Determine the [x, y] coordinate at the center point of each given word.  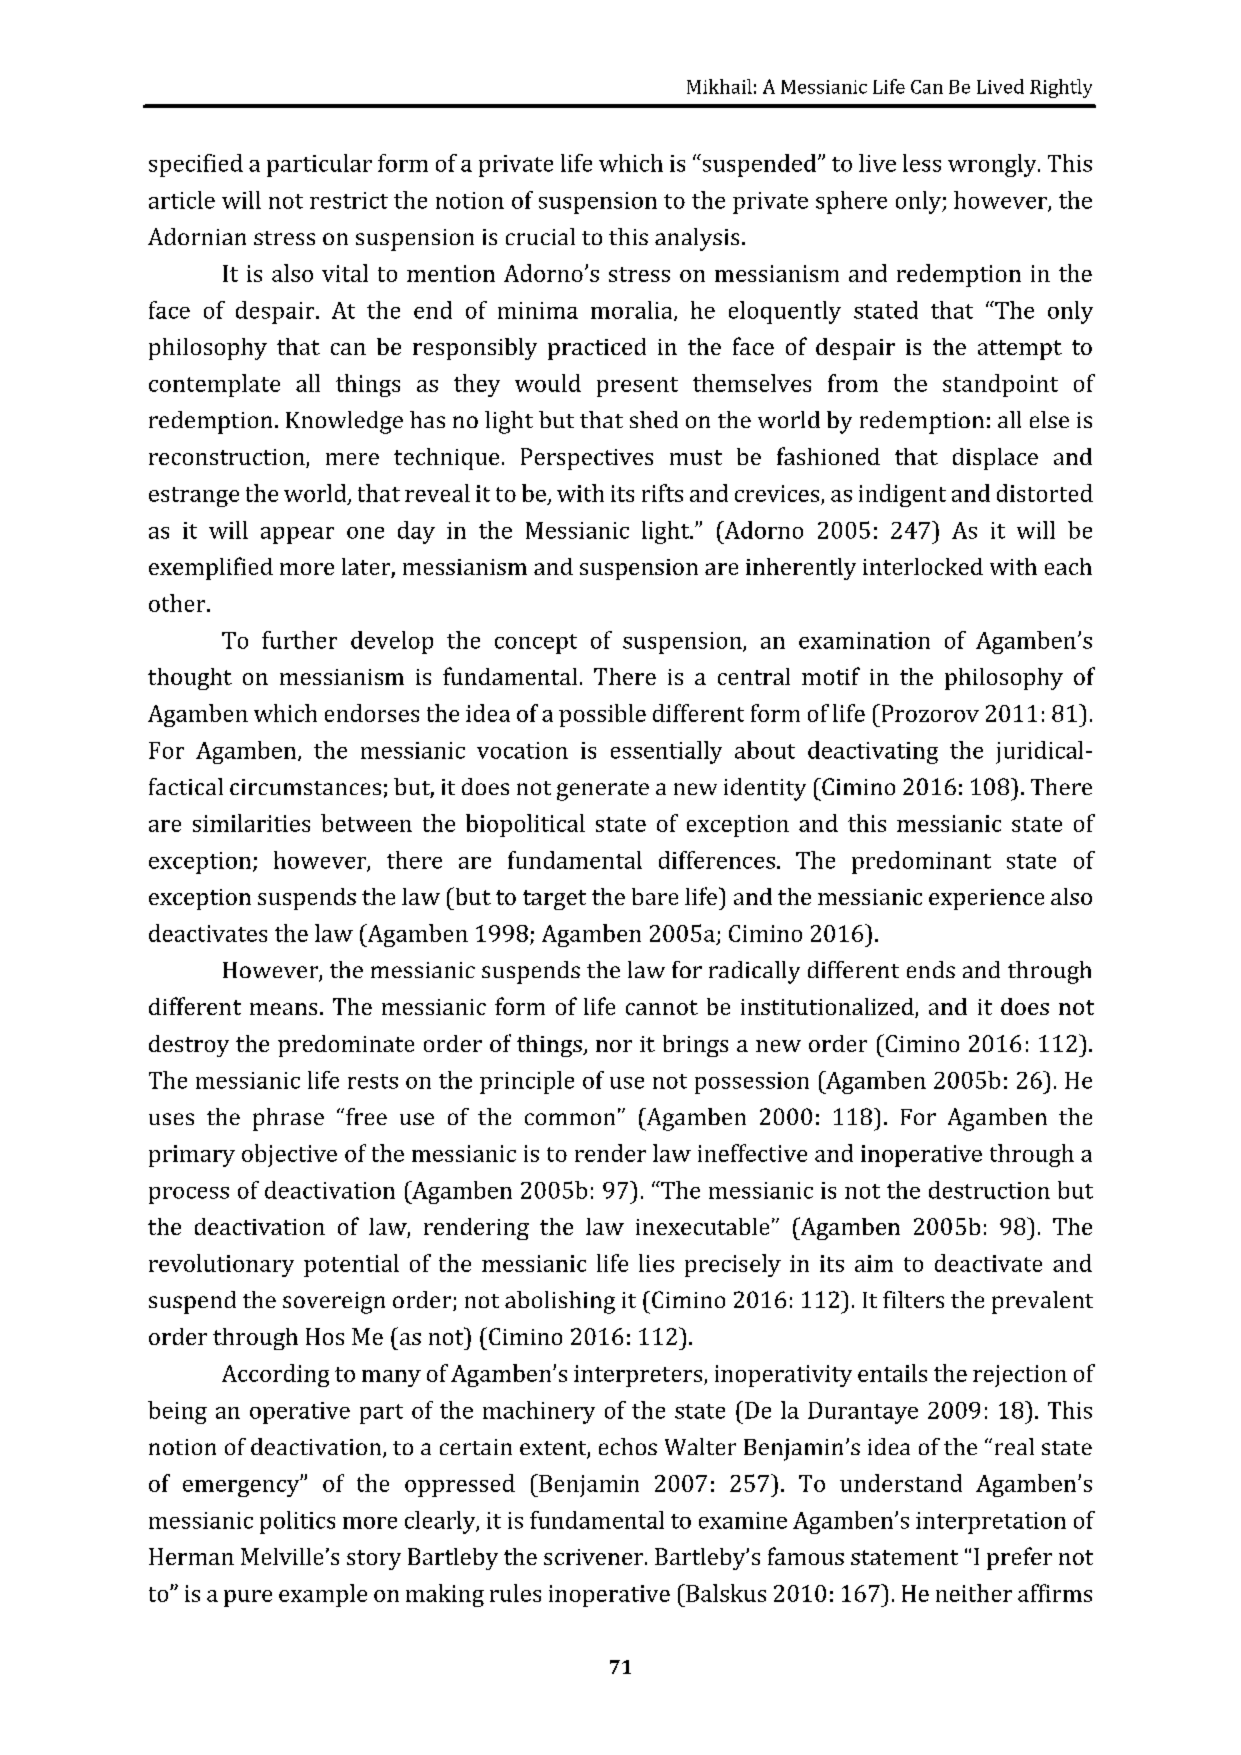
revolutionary [221, 1265]
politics [297, 1522]
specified [196, 165]
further [299, 640]
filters [913, 1299]
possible [602, 715]
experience [986, 899]
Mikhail [719, 86]
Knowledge [344, 422]
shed [654, 419]
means [283, 1009]
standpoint [1000, 385]
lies [656, 1263]
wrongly [993, 165]
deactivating [873, 752]
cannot [662, 1007]
